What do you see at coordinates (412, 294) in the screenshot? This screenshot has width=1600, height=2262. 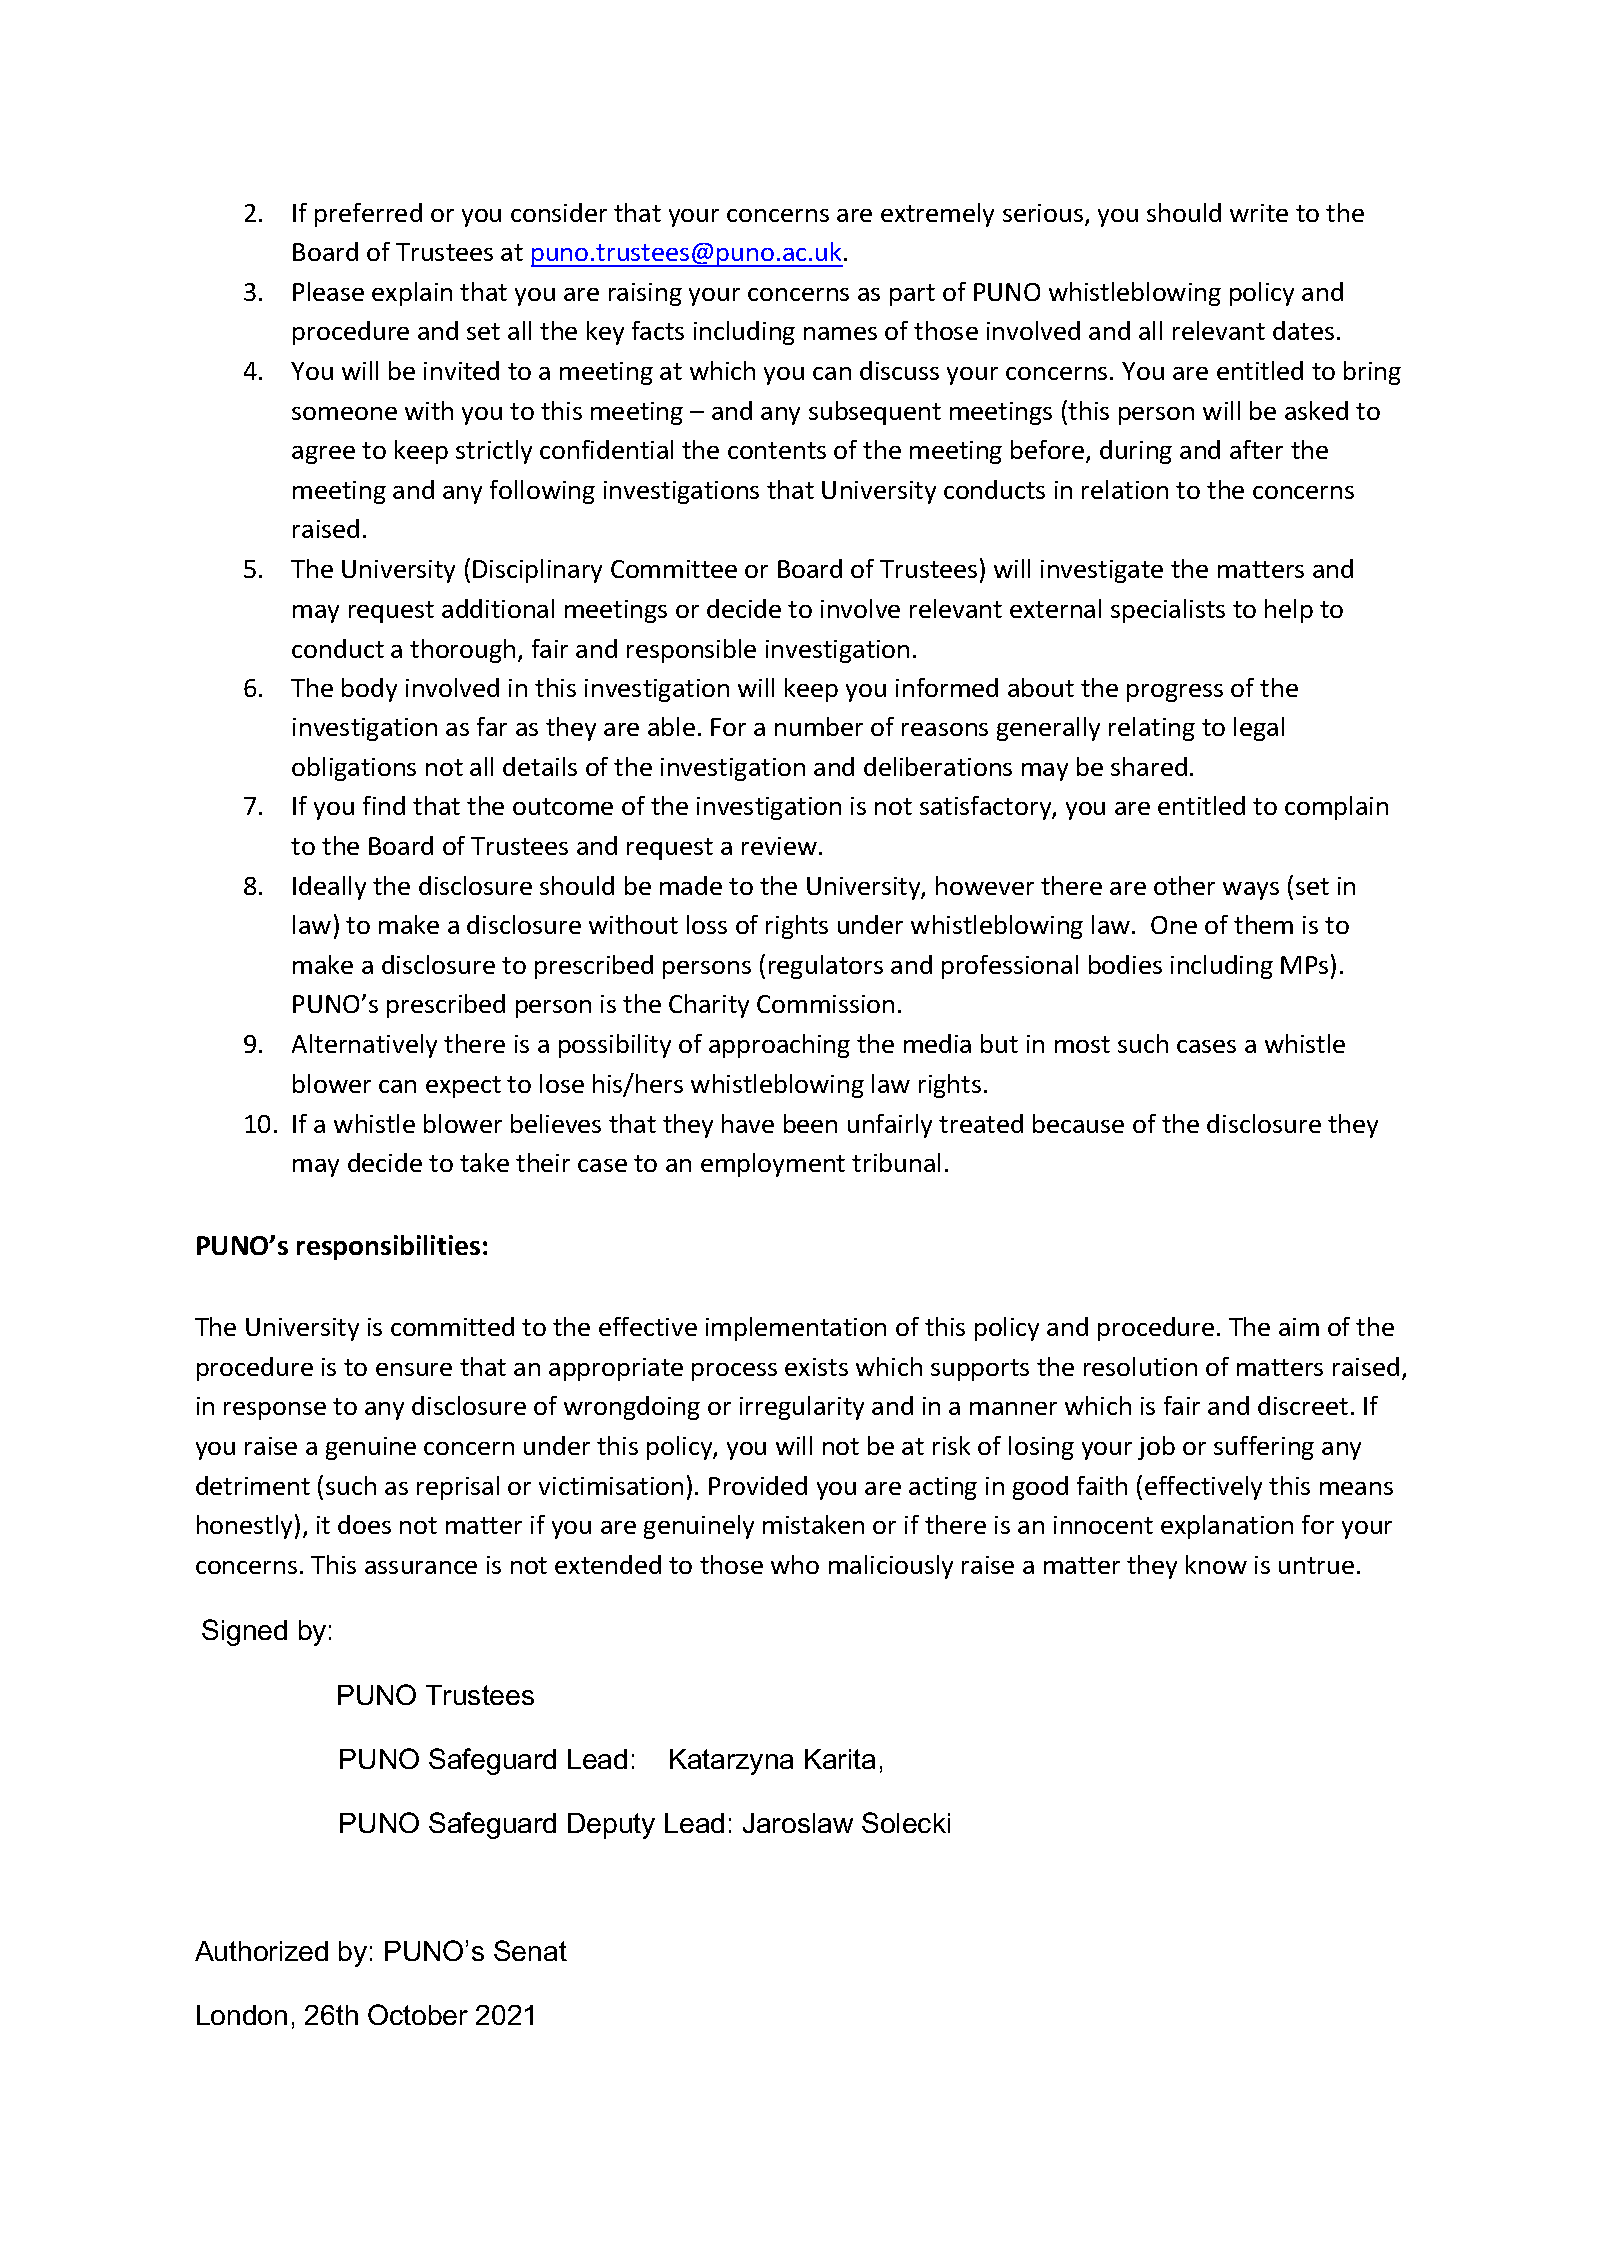 I see `explain` at bounding box center [412, 294].
